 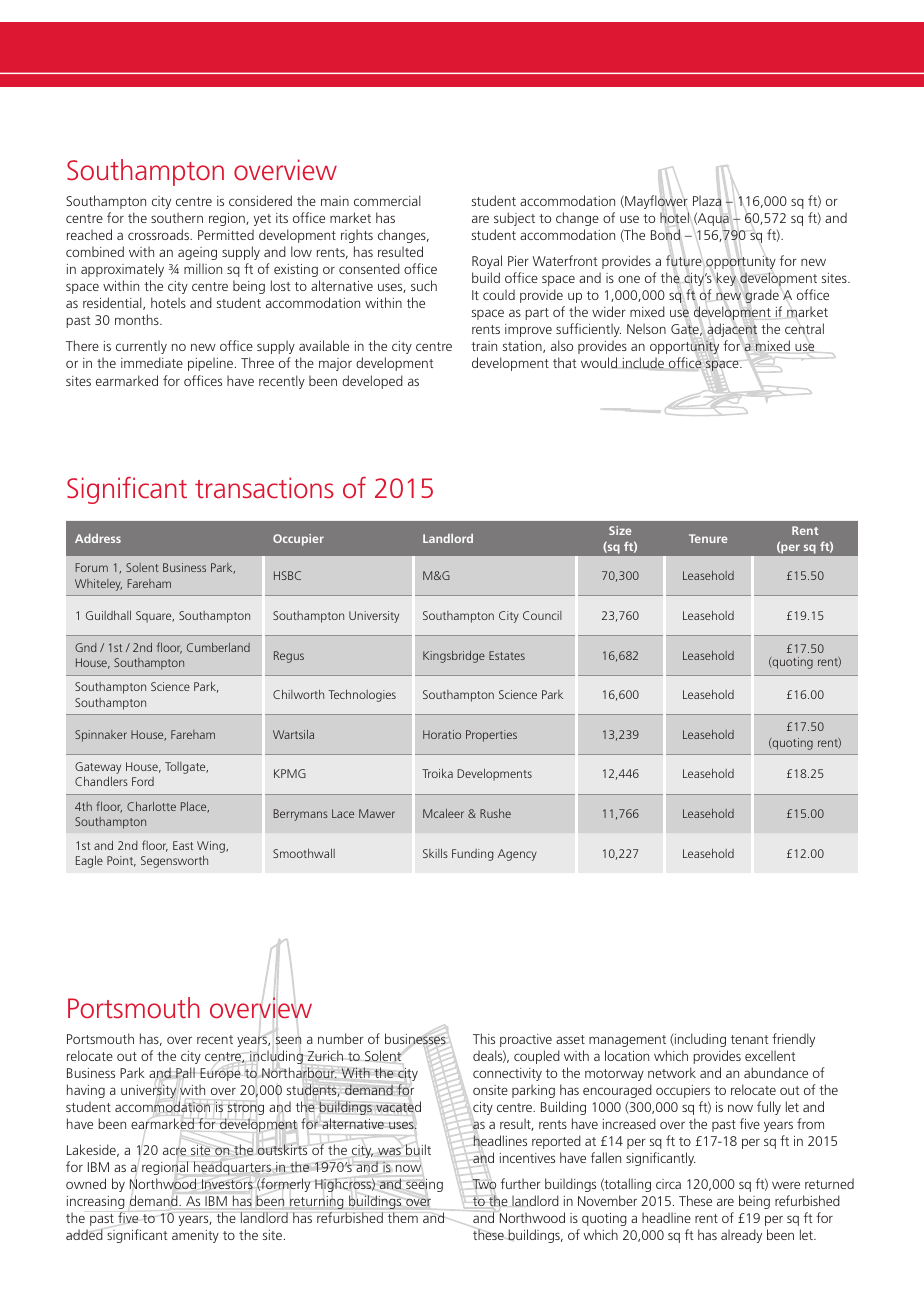 I want to click on Council, so click(x=542, y=615).
